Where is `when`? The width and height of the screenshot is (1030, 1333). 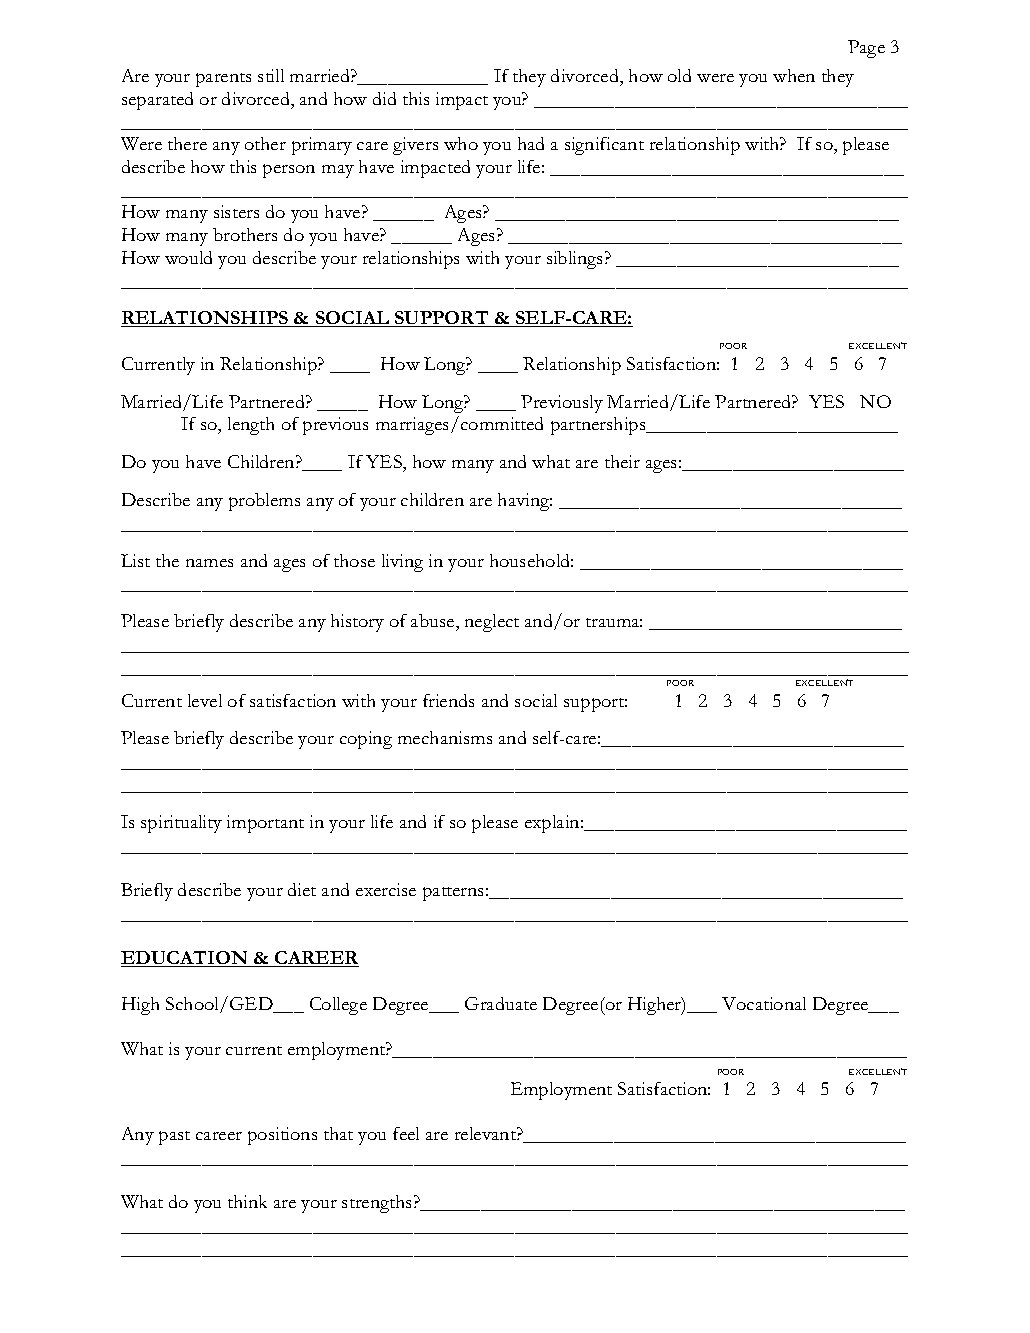 when is located at coordinates (794, 75).
